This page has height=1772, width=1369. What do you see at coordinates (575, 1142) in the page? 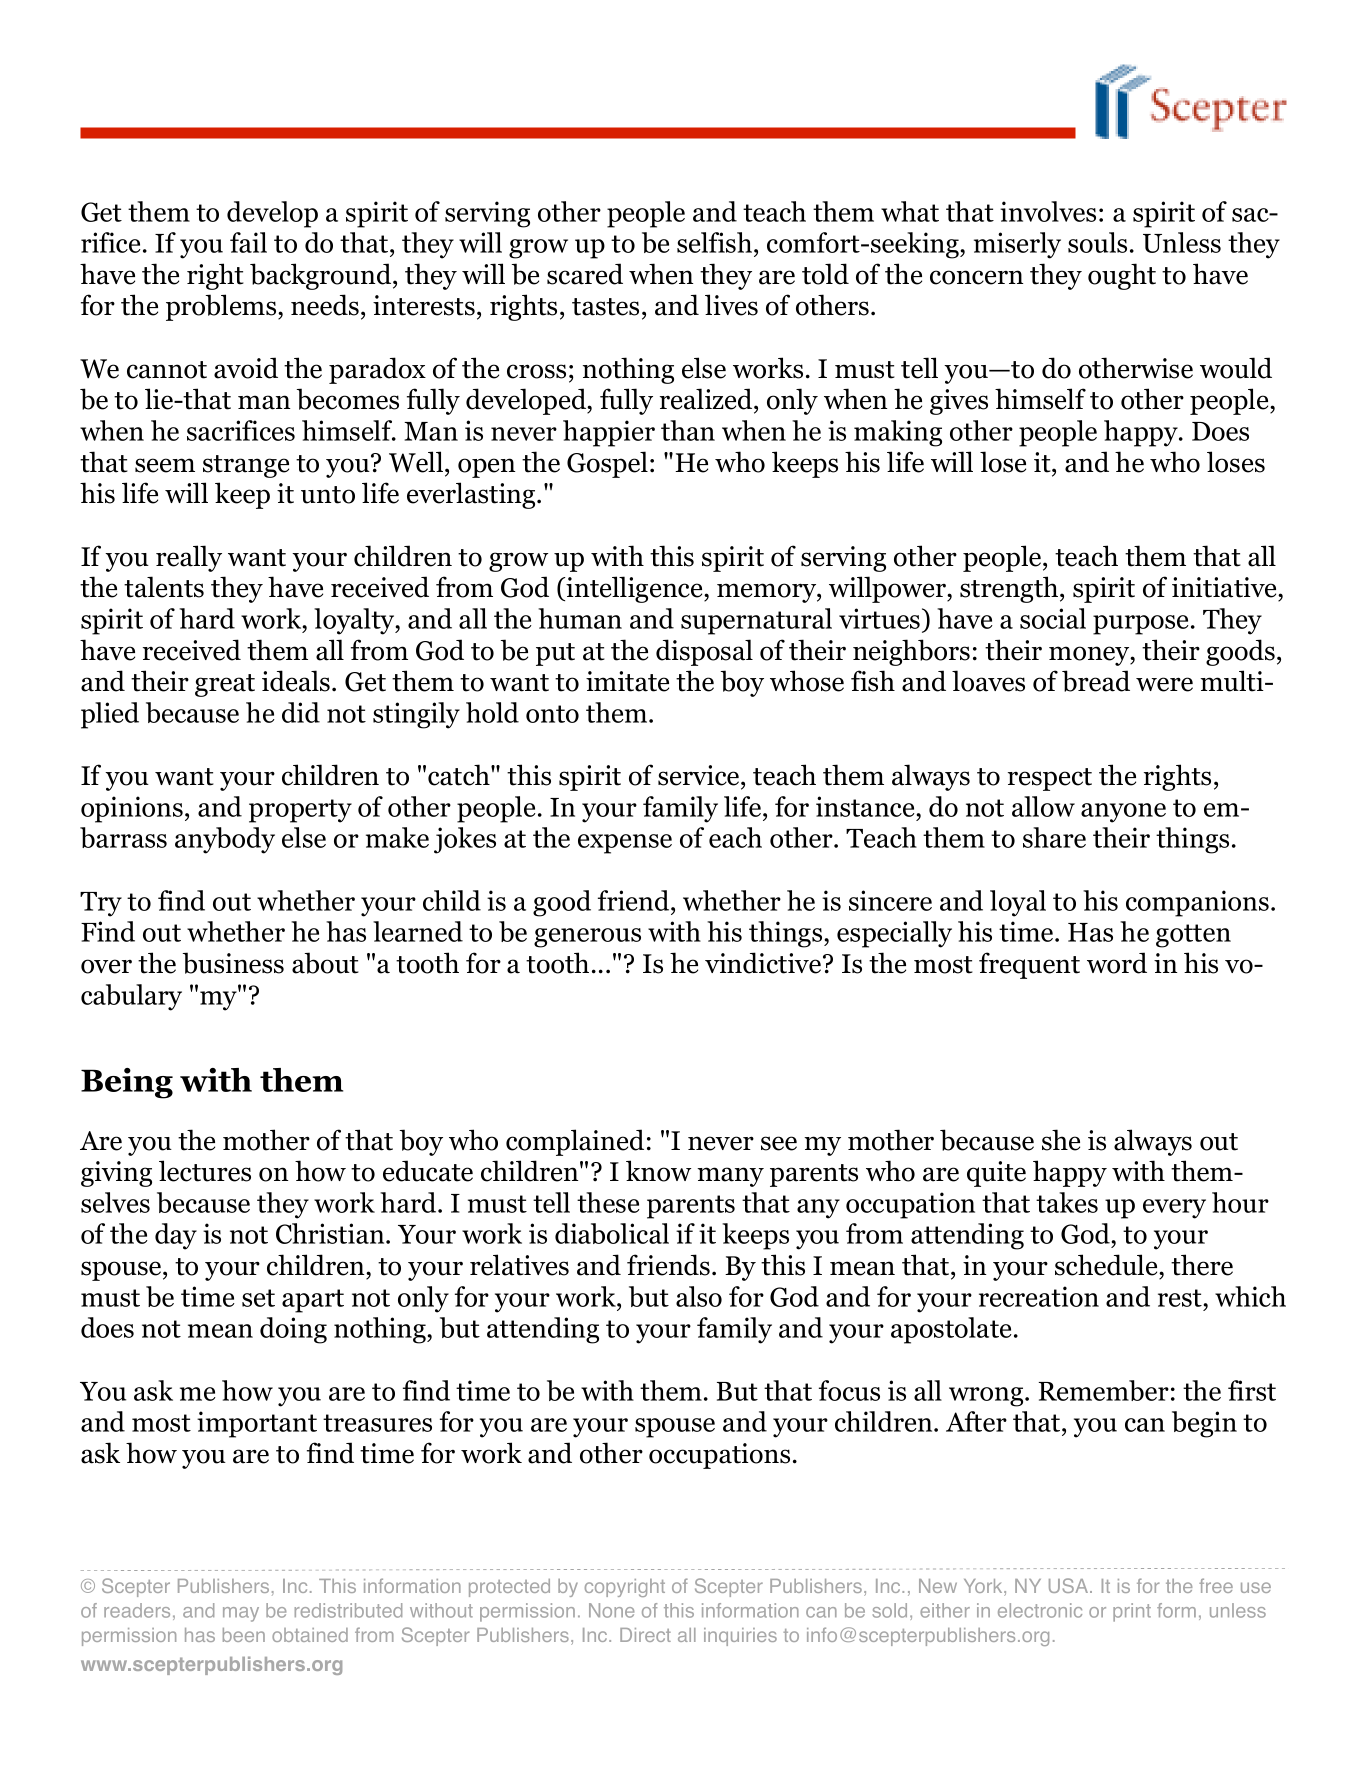
I see `complained` at bounding box center [575, 1142].
